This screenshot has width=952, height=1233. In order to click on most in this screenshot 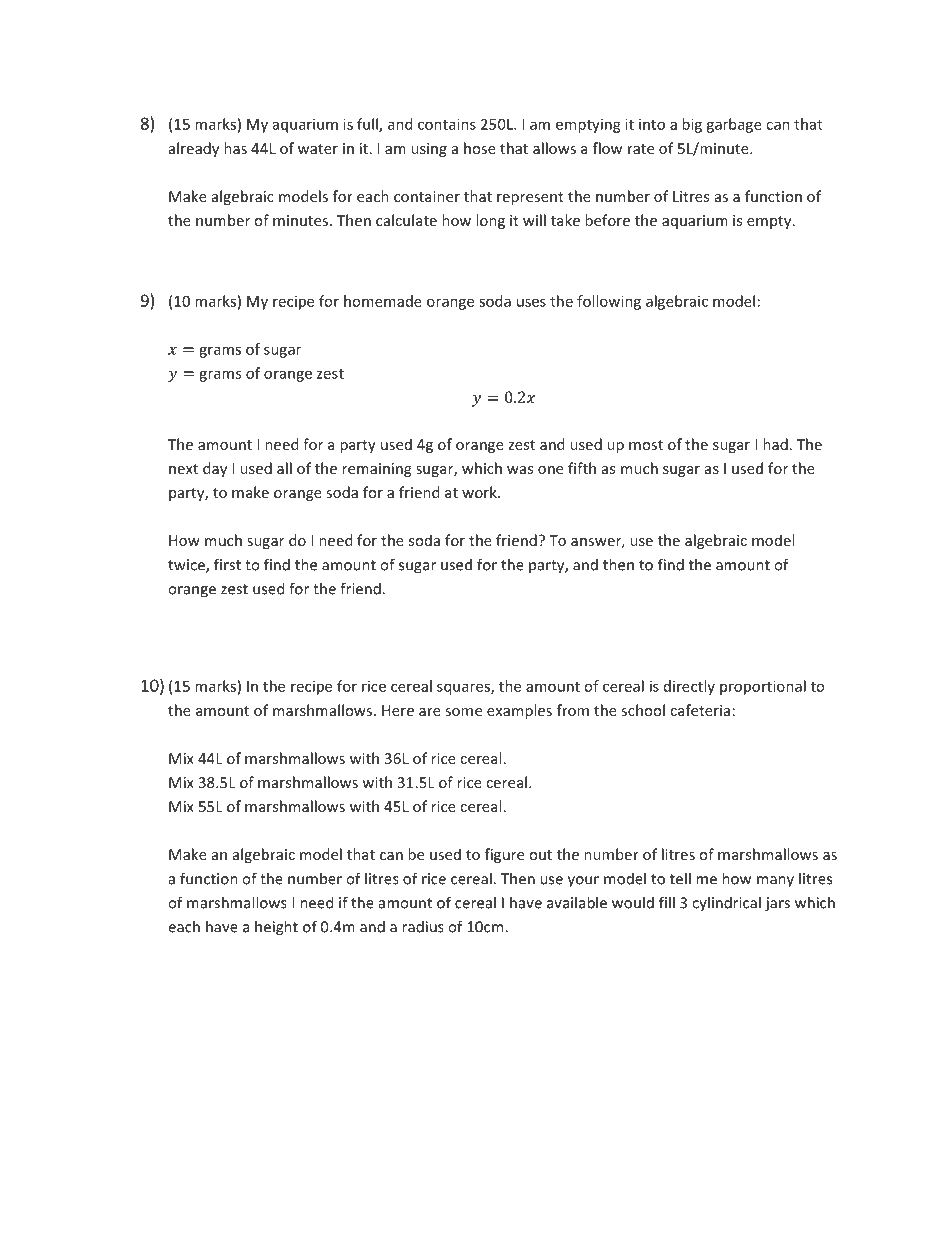, I will do `click(646, 445)`.
